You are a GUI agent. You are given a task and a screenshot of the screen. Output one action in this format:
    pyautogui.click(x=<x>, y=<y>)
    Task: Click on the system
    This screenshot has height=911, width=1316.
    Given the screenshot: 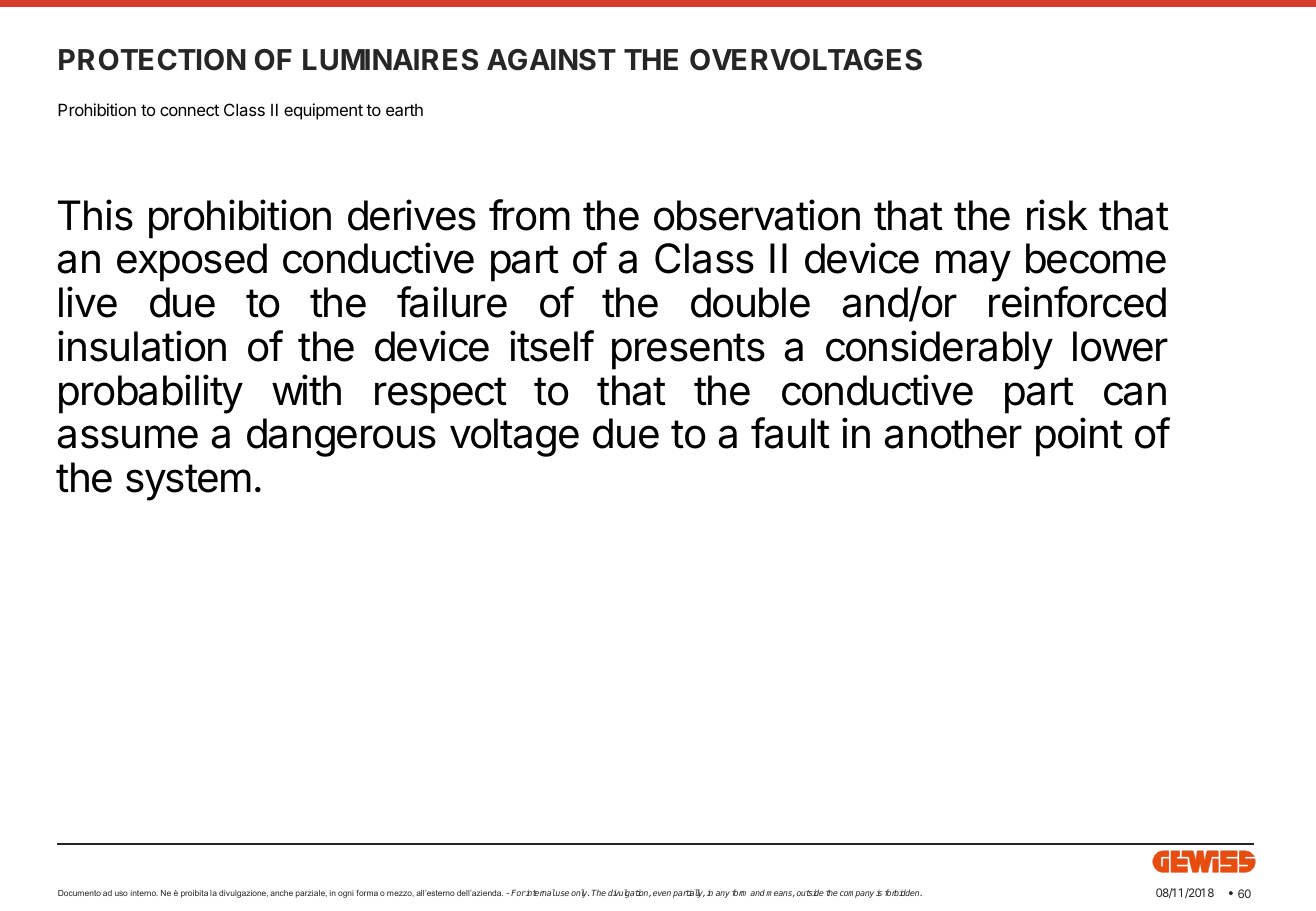 What is the action you would take?
    pyautogui.click(x=188, y=482)
